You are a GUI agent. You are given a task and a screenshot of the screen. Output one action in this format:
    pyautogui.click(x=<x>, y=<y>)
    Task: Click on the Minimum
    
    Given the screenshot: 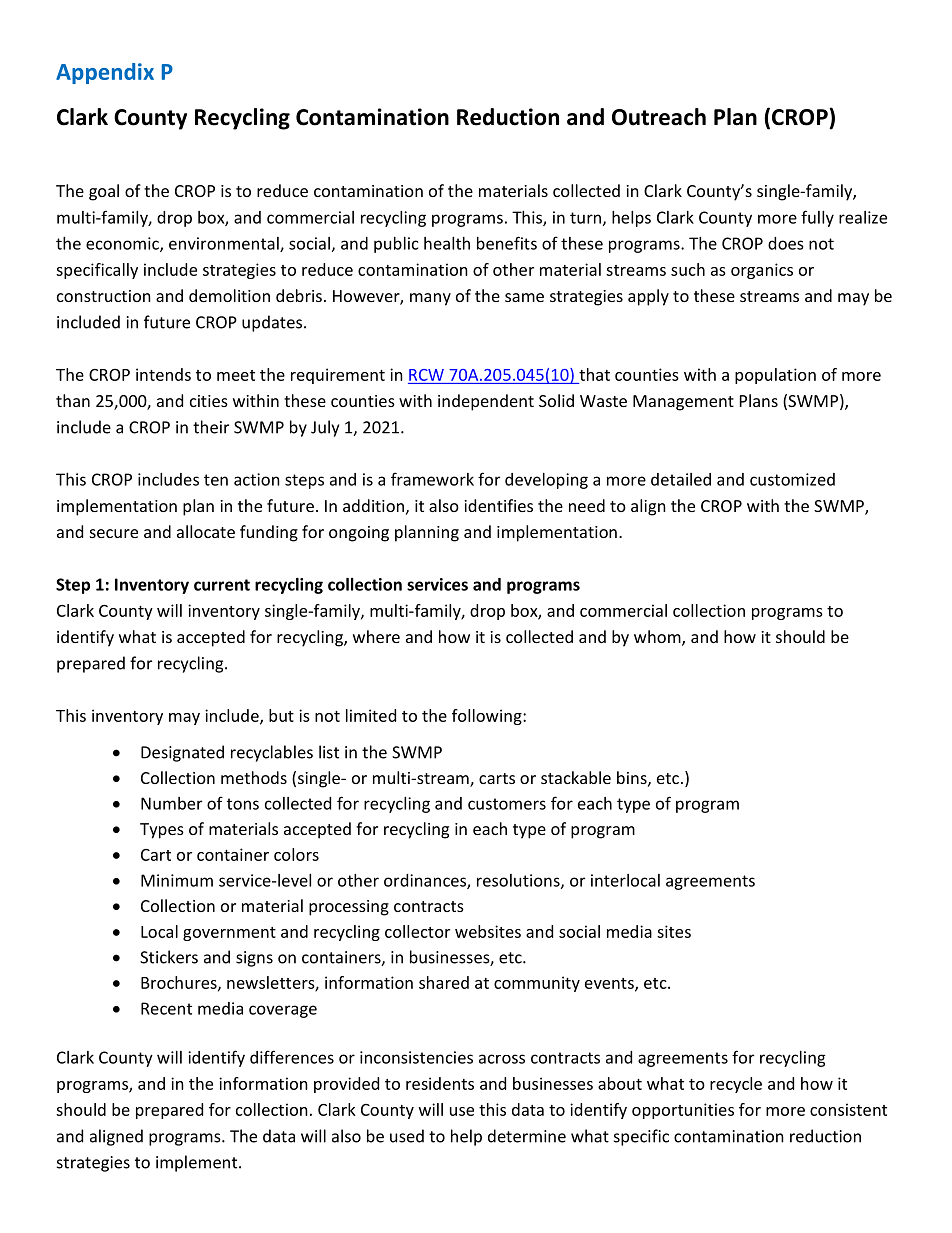 What is the action you would take?
    pyautogui.click(x=177, y=880)
